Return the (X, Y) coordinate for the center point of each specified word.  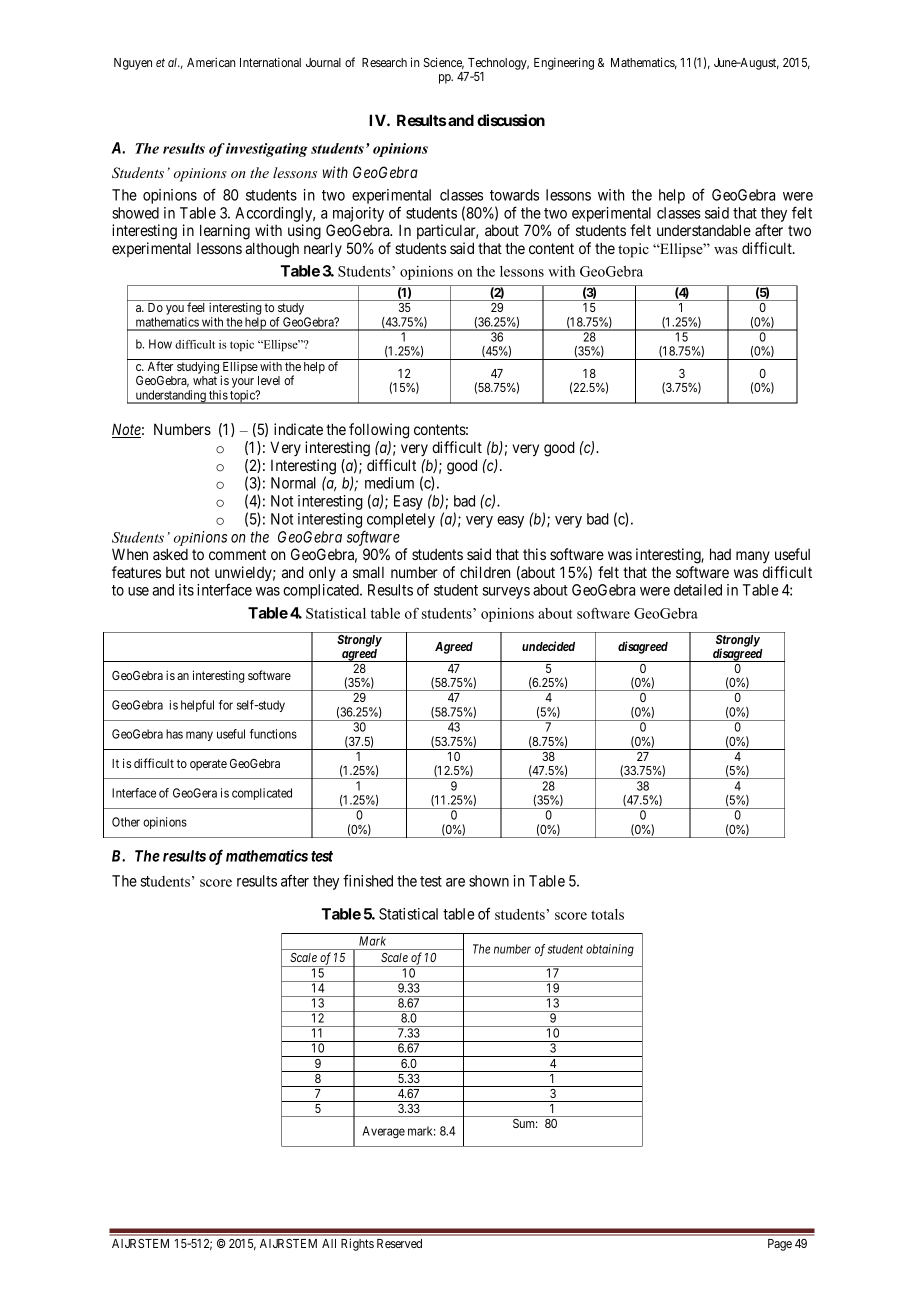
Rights (357, 1244)
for (226, 705)
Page (780, 1245)
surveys (506, 593)
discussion (511, 120)
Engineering (564, 63)
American (211, 62)
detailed (698, 590)
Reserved (399, 1243)
